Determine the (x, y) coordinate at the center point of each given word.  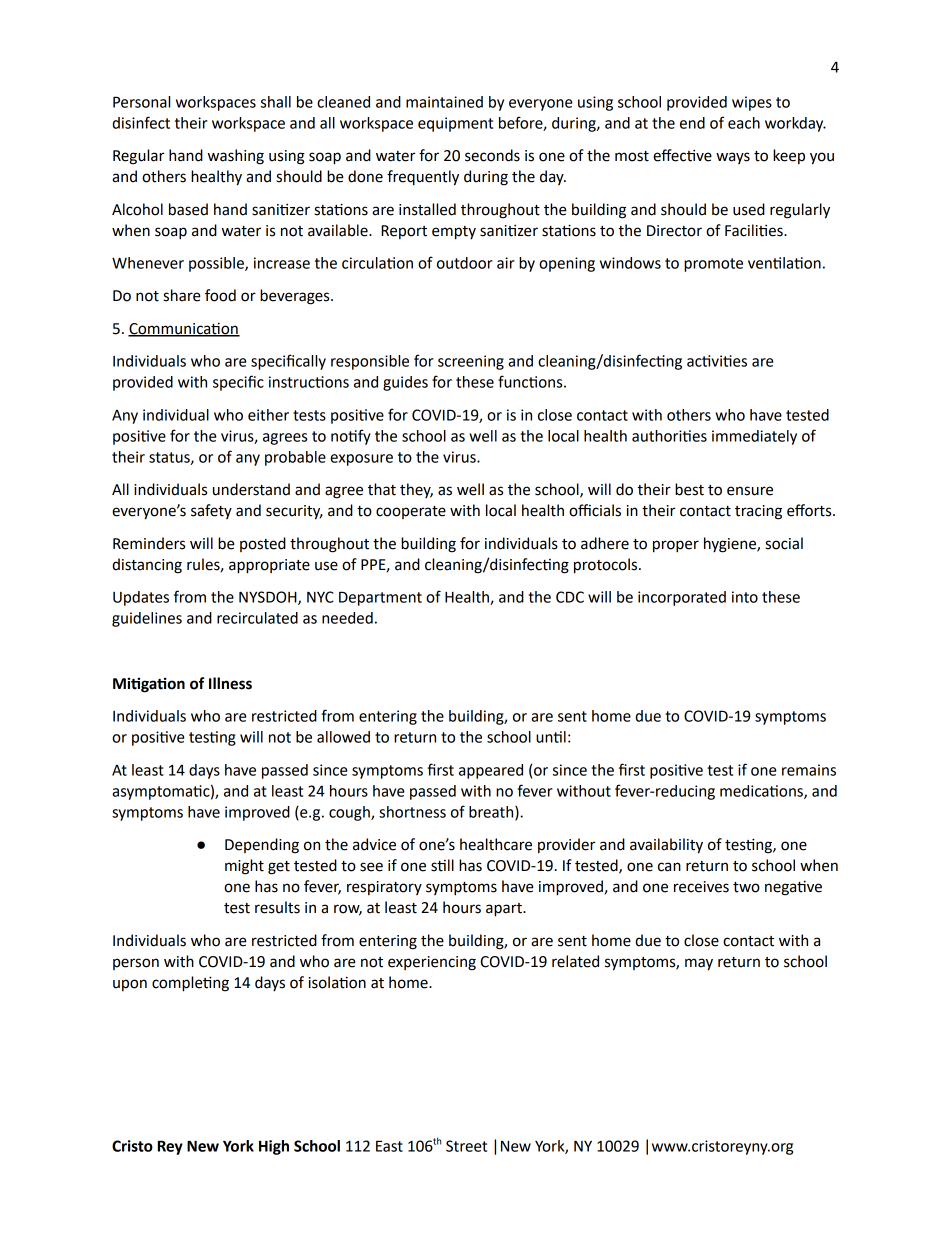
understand (251, 489)
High (274, 1147)
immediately (754, 437)
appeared (491, 771)
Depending (262, 846)
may (699, 964)
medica (745, 791)
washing (236, 157)
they (416, 490)
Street (466, 1146)
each (744, 123)
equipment (455, 124)
